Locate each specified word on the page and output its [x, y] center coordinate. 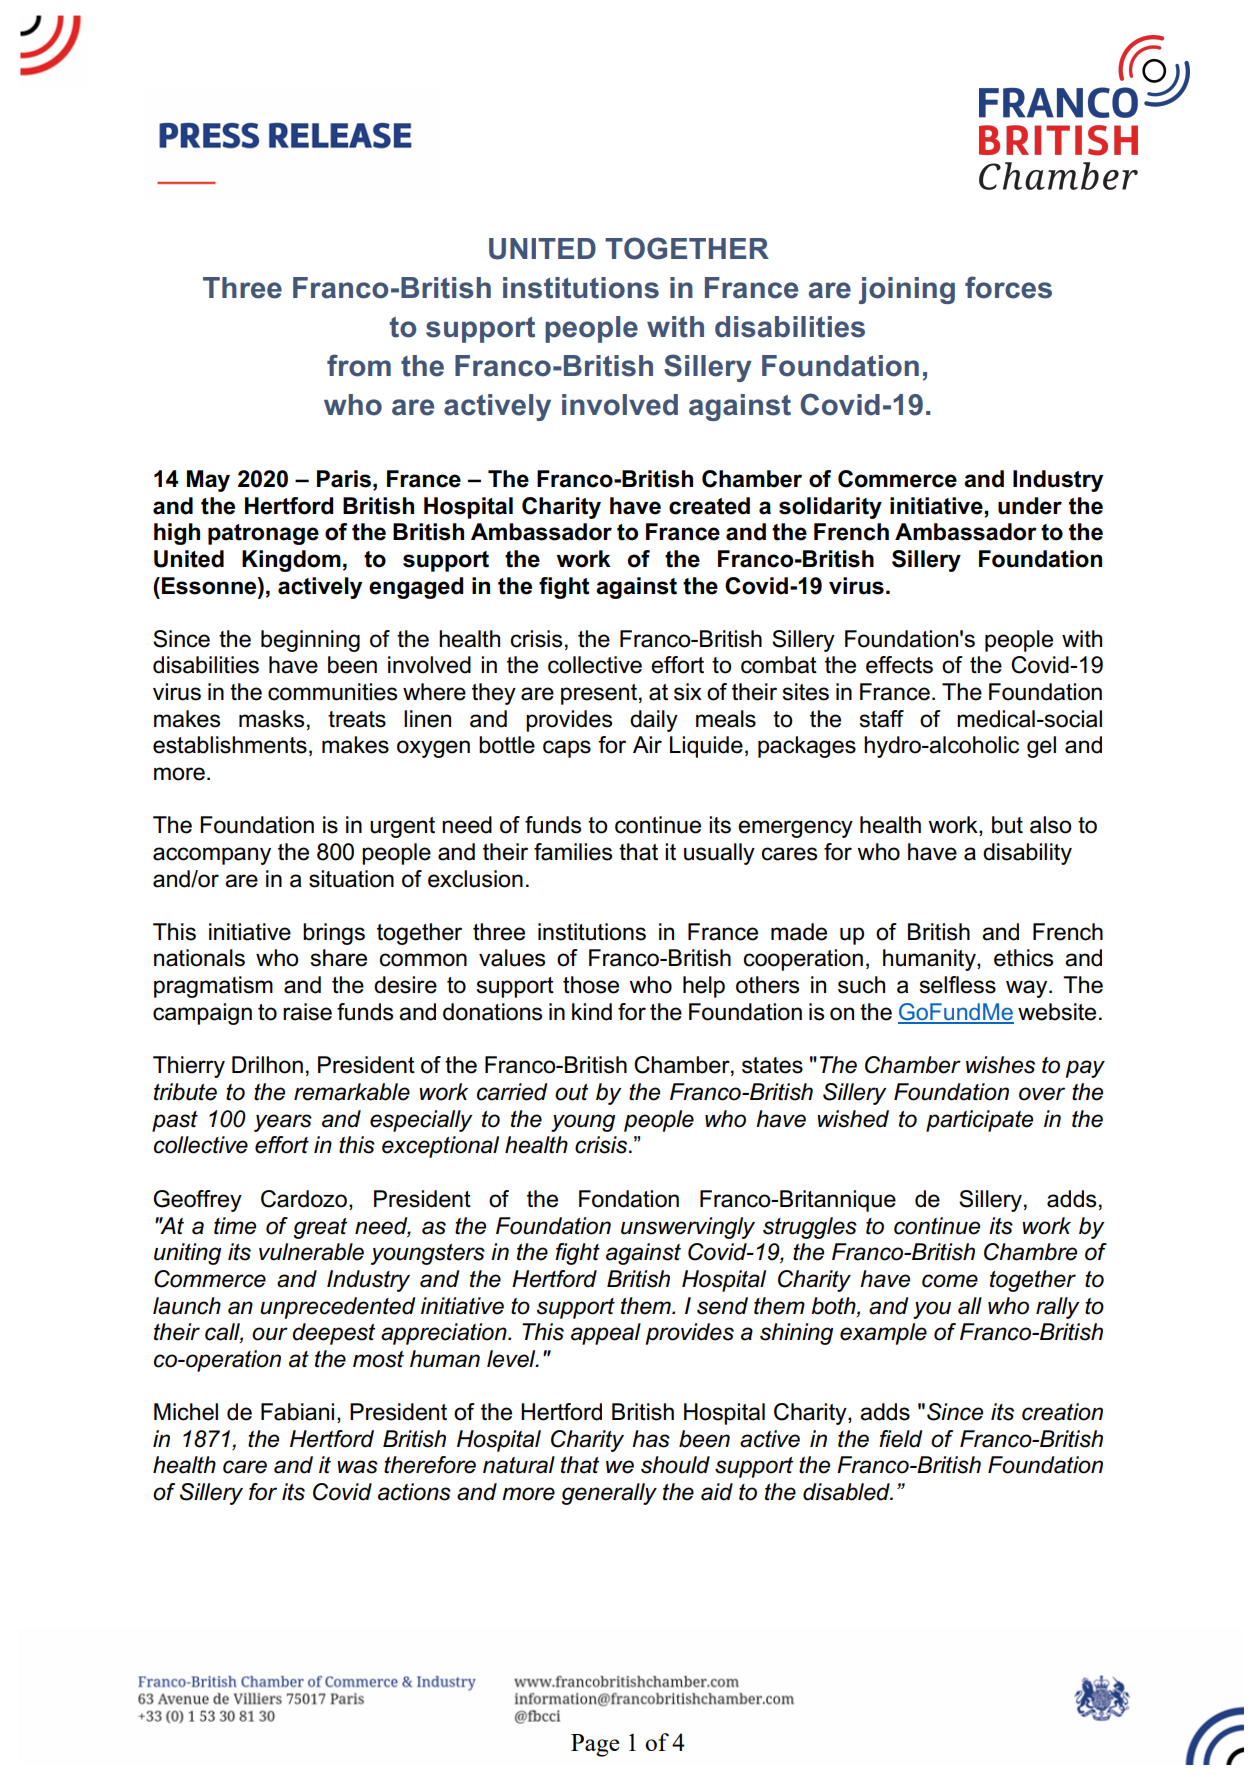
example [883, 1334]
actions [414, 1492]
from [359, 365]
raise [307, 1012]
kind [592, 1012]
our [270, 1334]
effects [899, 665]
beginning [310, 641]
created [709, 506]
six [688, 692]
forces [1008, 287]
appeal [606, 1334]
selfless [957, 985]
